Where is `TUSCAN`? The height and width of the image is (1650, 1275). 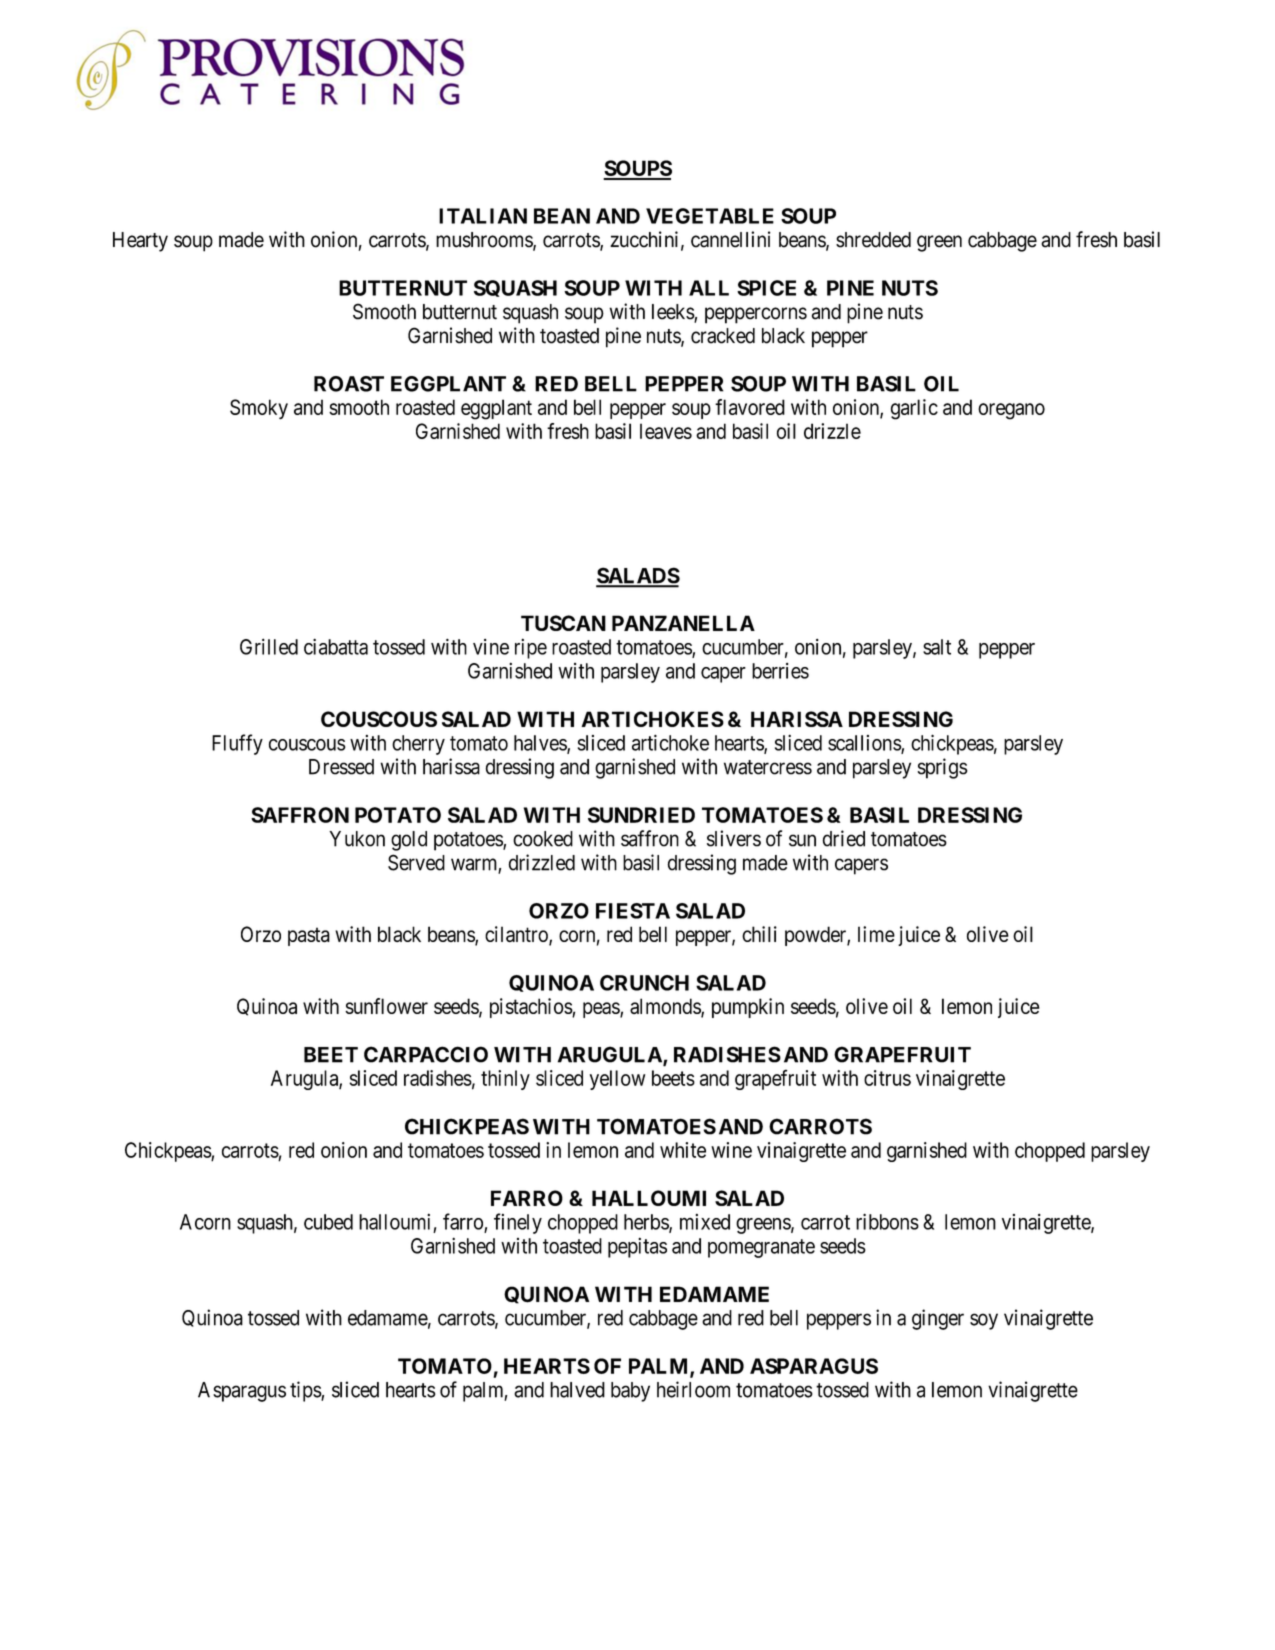
TUSCAN is located at coordinates (563, 623).
